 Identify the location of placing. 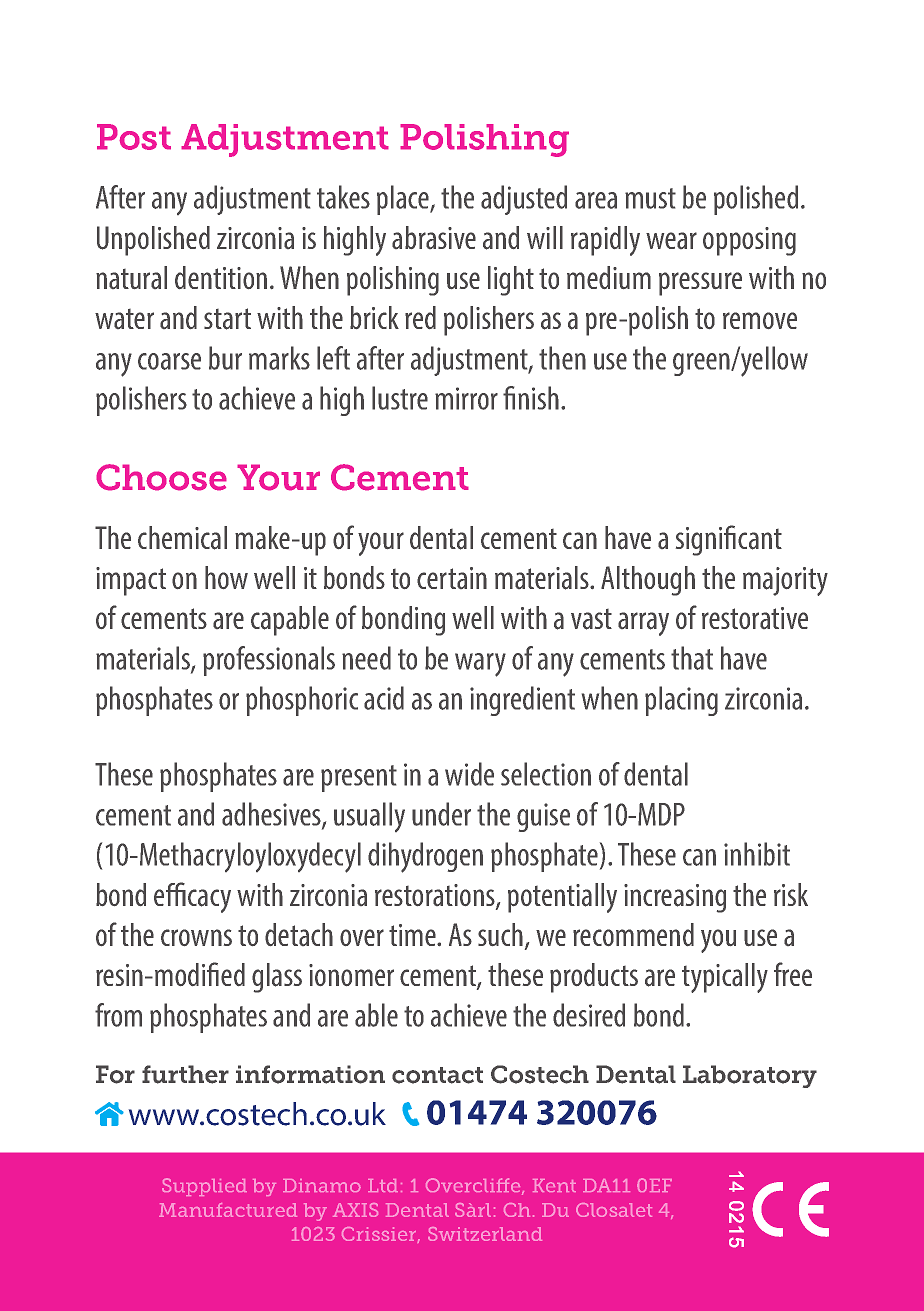
(681, 701).
